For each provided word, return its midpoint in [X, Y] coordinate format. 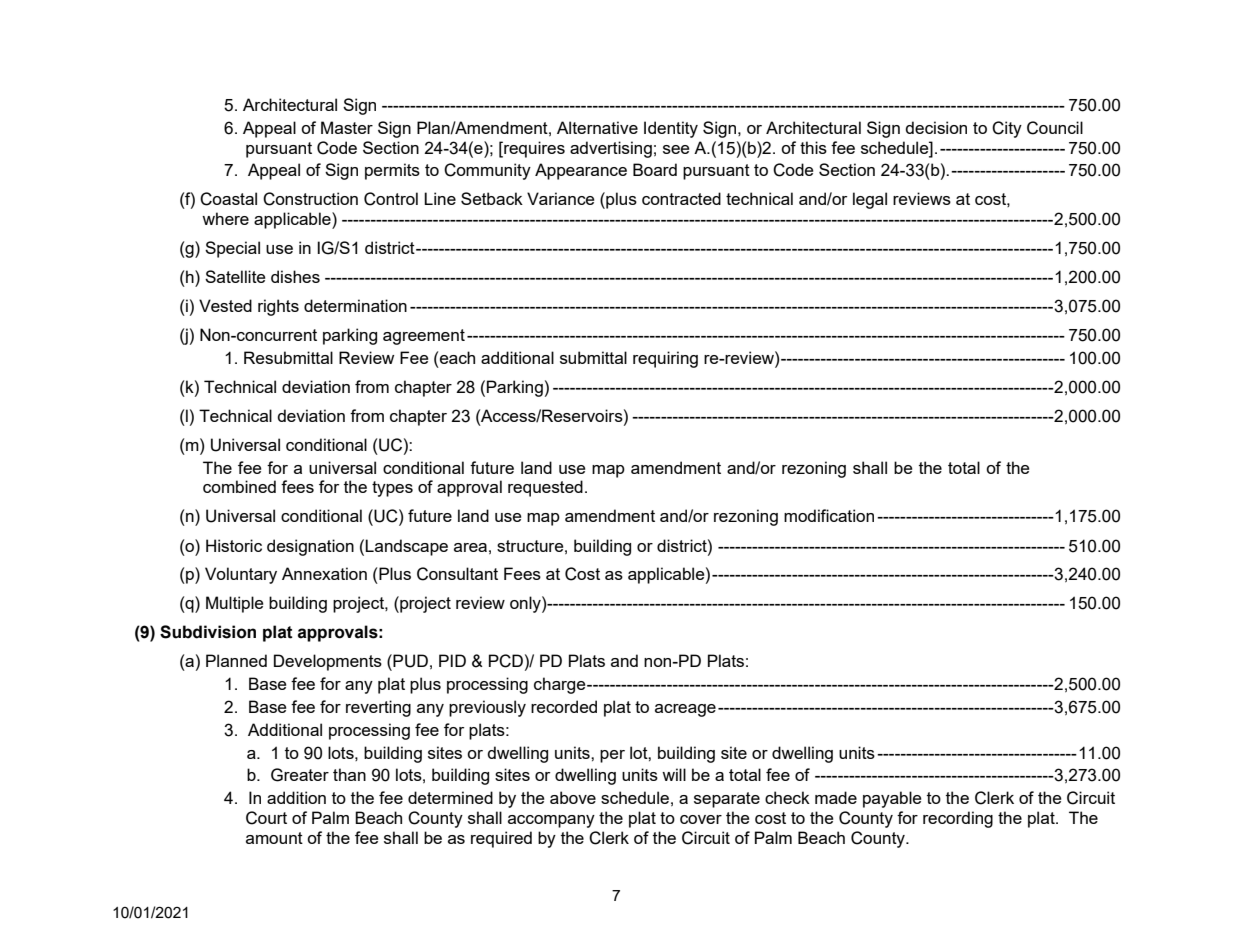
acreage [685, 710]
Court [266, 818]
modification [829, 515]
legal [870, 200]
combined [239, 486]
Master [347, 127]
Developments [328, 662]
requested [545, 488]
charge [561, 685]
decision [936, 127]
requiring [665, 359]
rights [278, 307]
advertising [611, 149]
